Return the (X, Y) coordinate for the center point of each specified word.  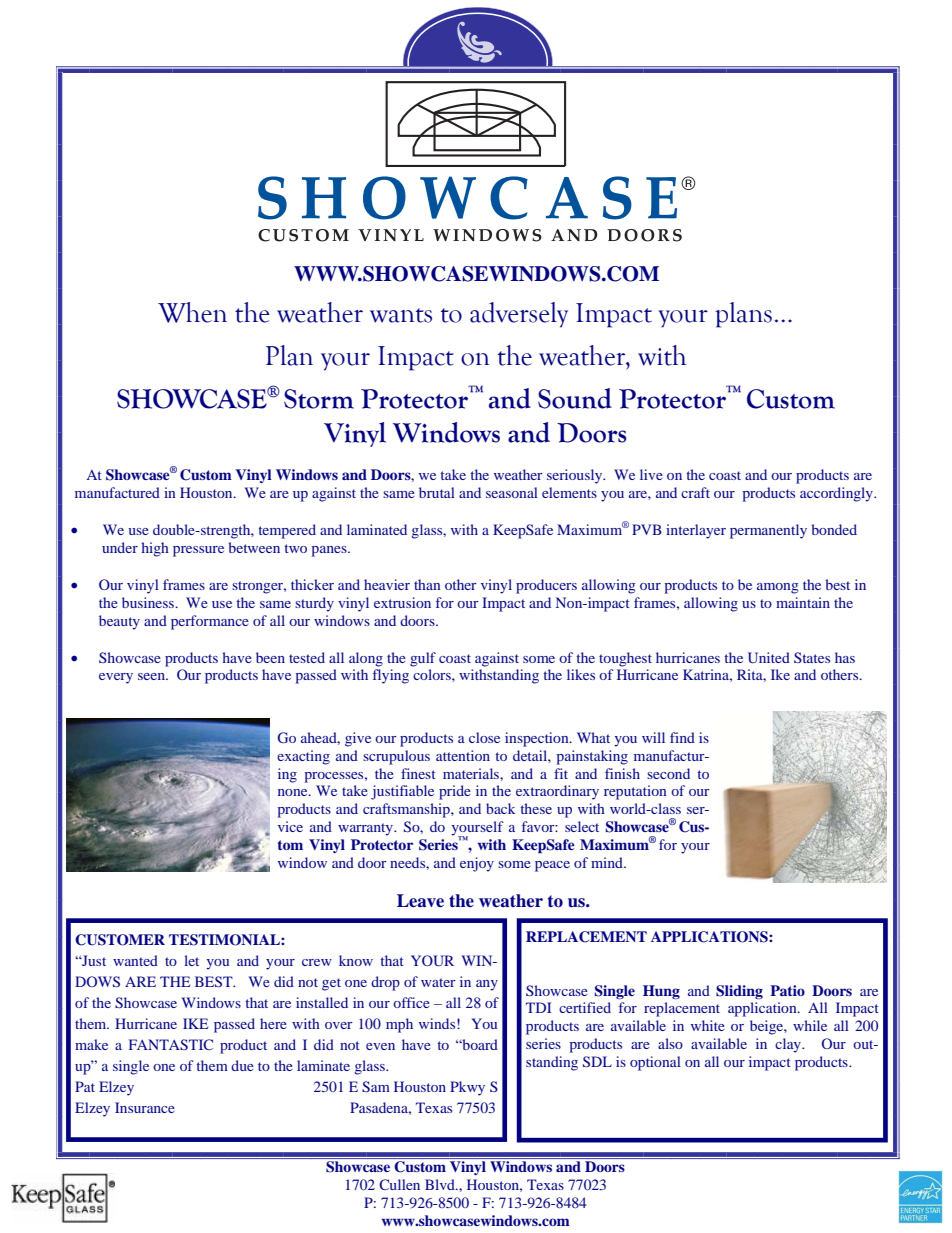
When (192, 312)
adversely (519, 315)
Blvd (441, 1184)
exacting (303, 757)
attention (463, 755)
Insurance (145, 1107)
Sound (575, 398)
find (682, 737)
